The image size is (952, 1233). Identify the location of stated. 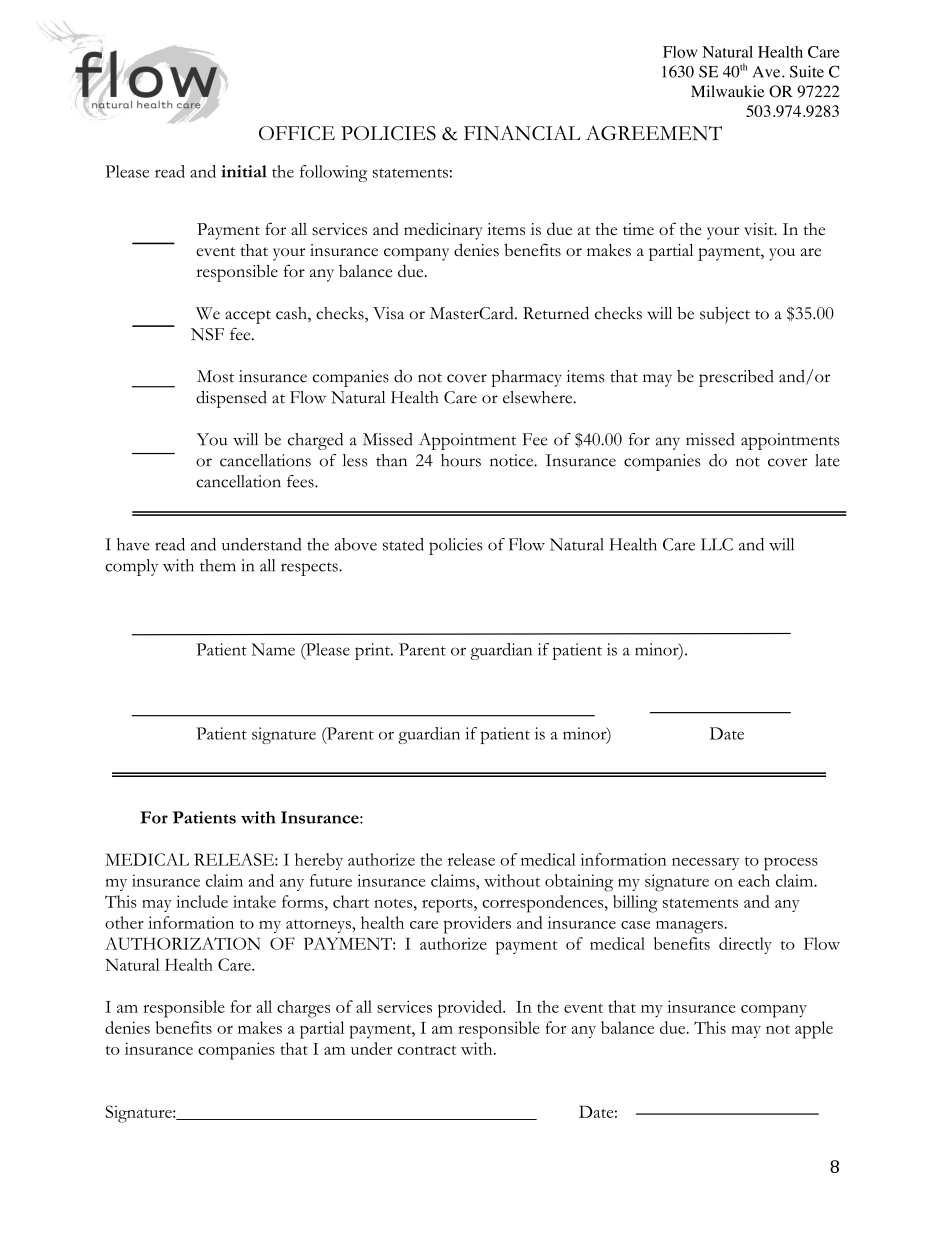
(403, 544).
